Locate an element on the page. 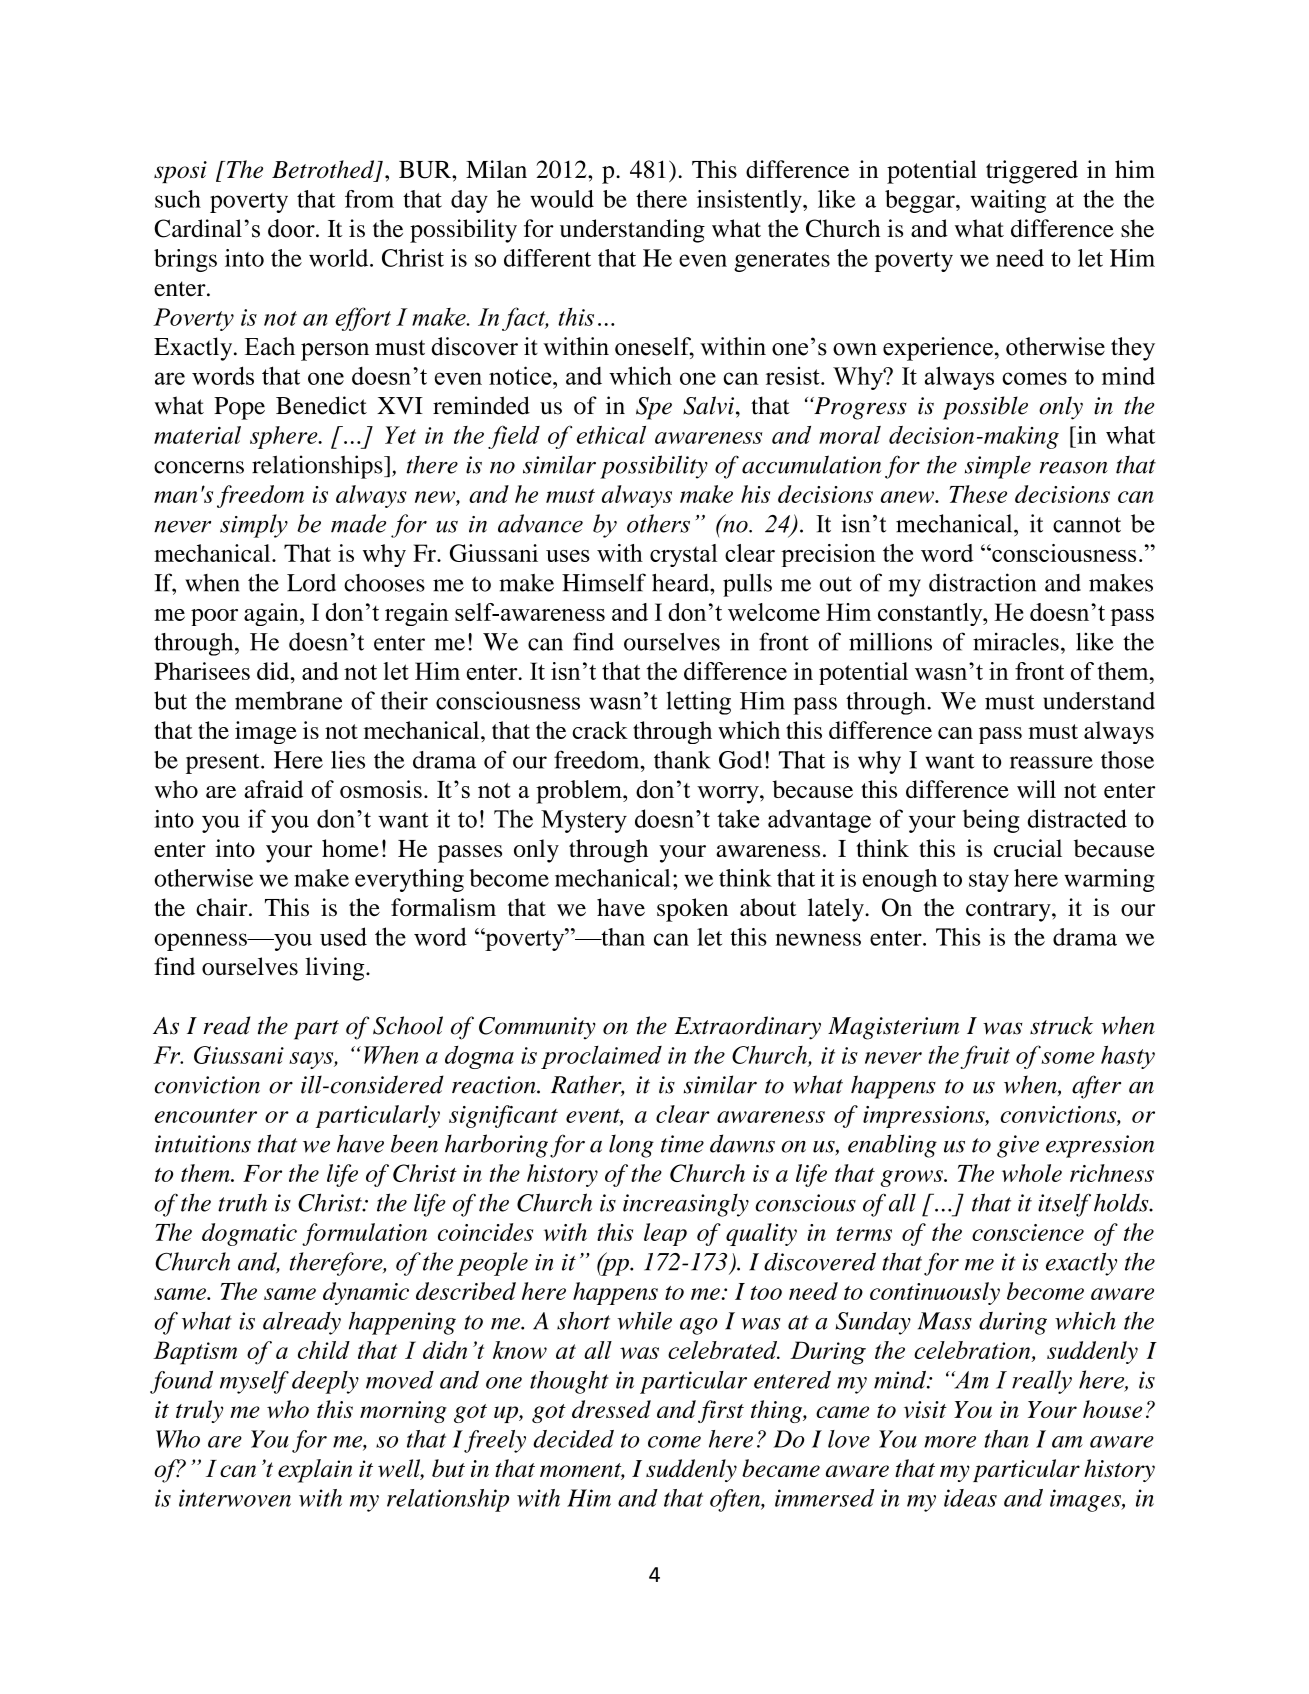 This document has height=1694, width=1309. heard is located at coordinates (681, 582).
